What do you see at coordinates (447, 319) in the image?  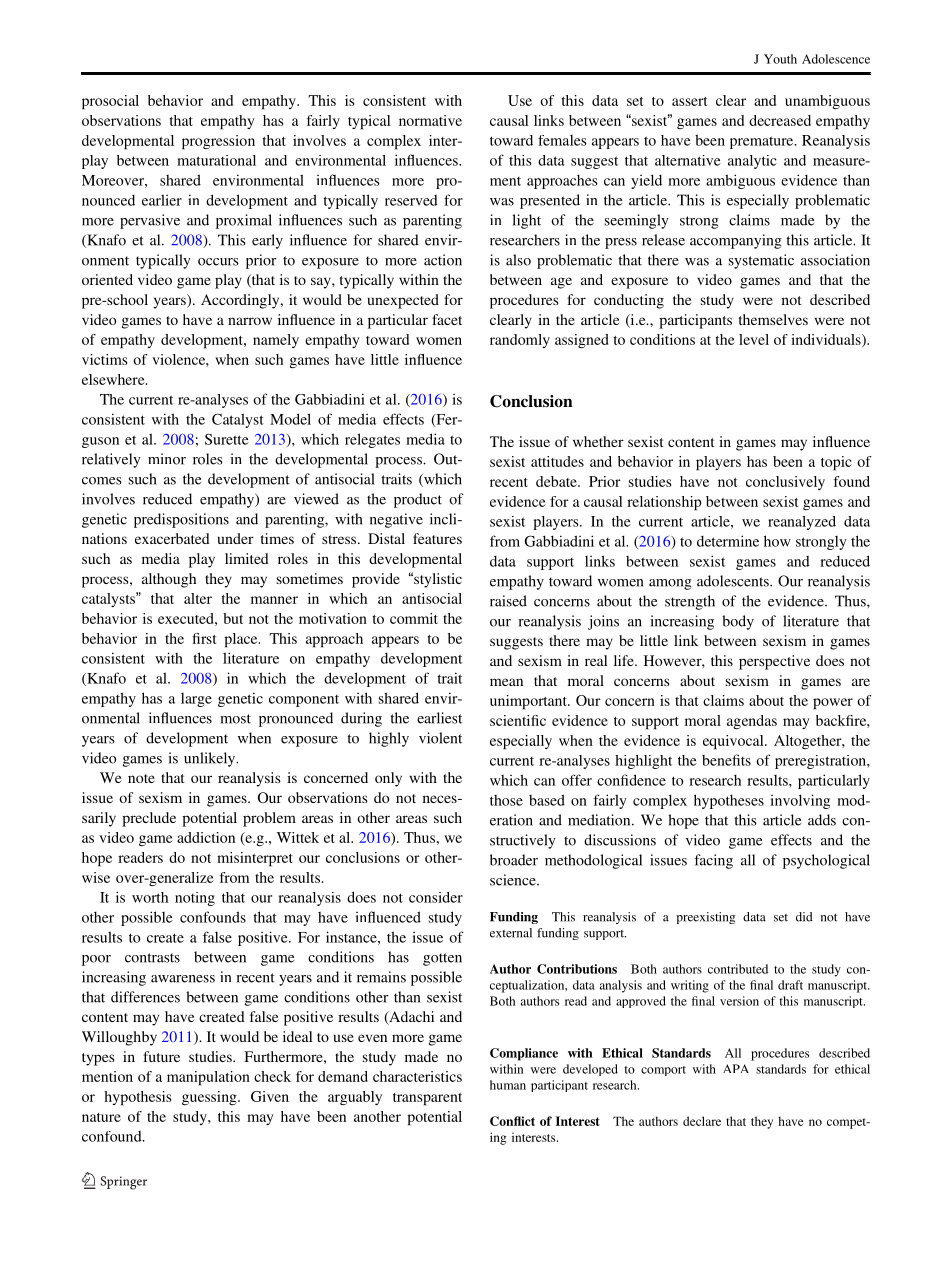 I see `facet` at bounding box center [447, 319].
